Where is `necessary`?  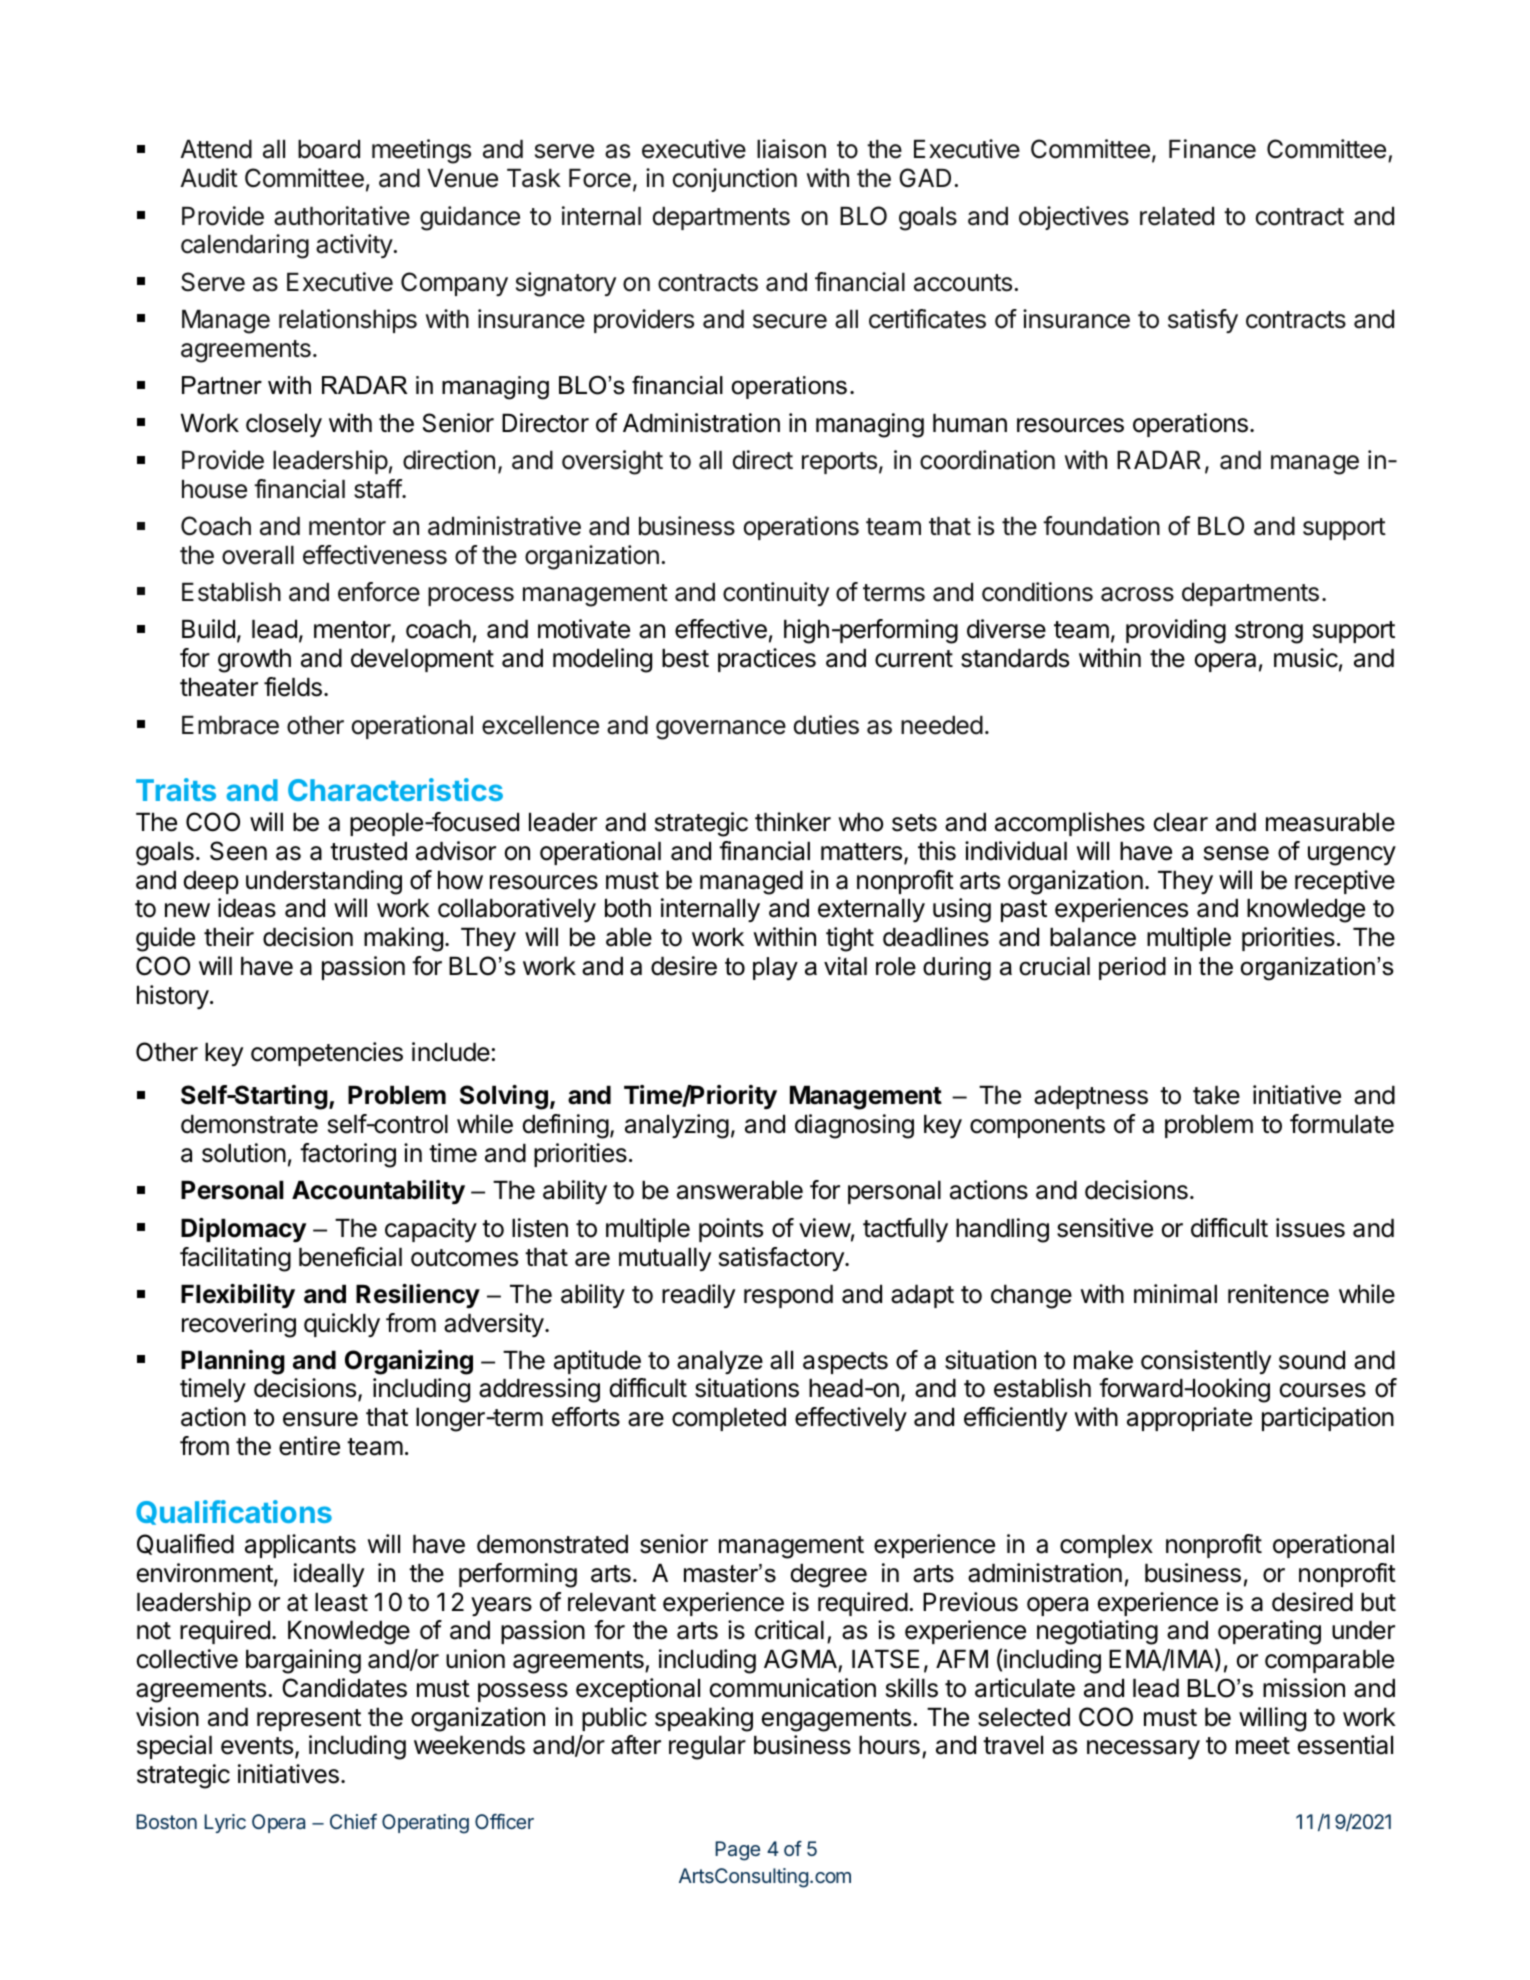
necessary is located at coordinates (1143, 1749).
